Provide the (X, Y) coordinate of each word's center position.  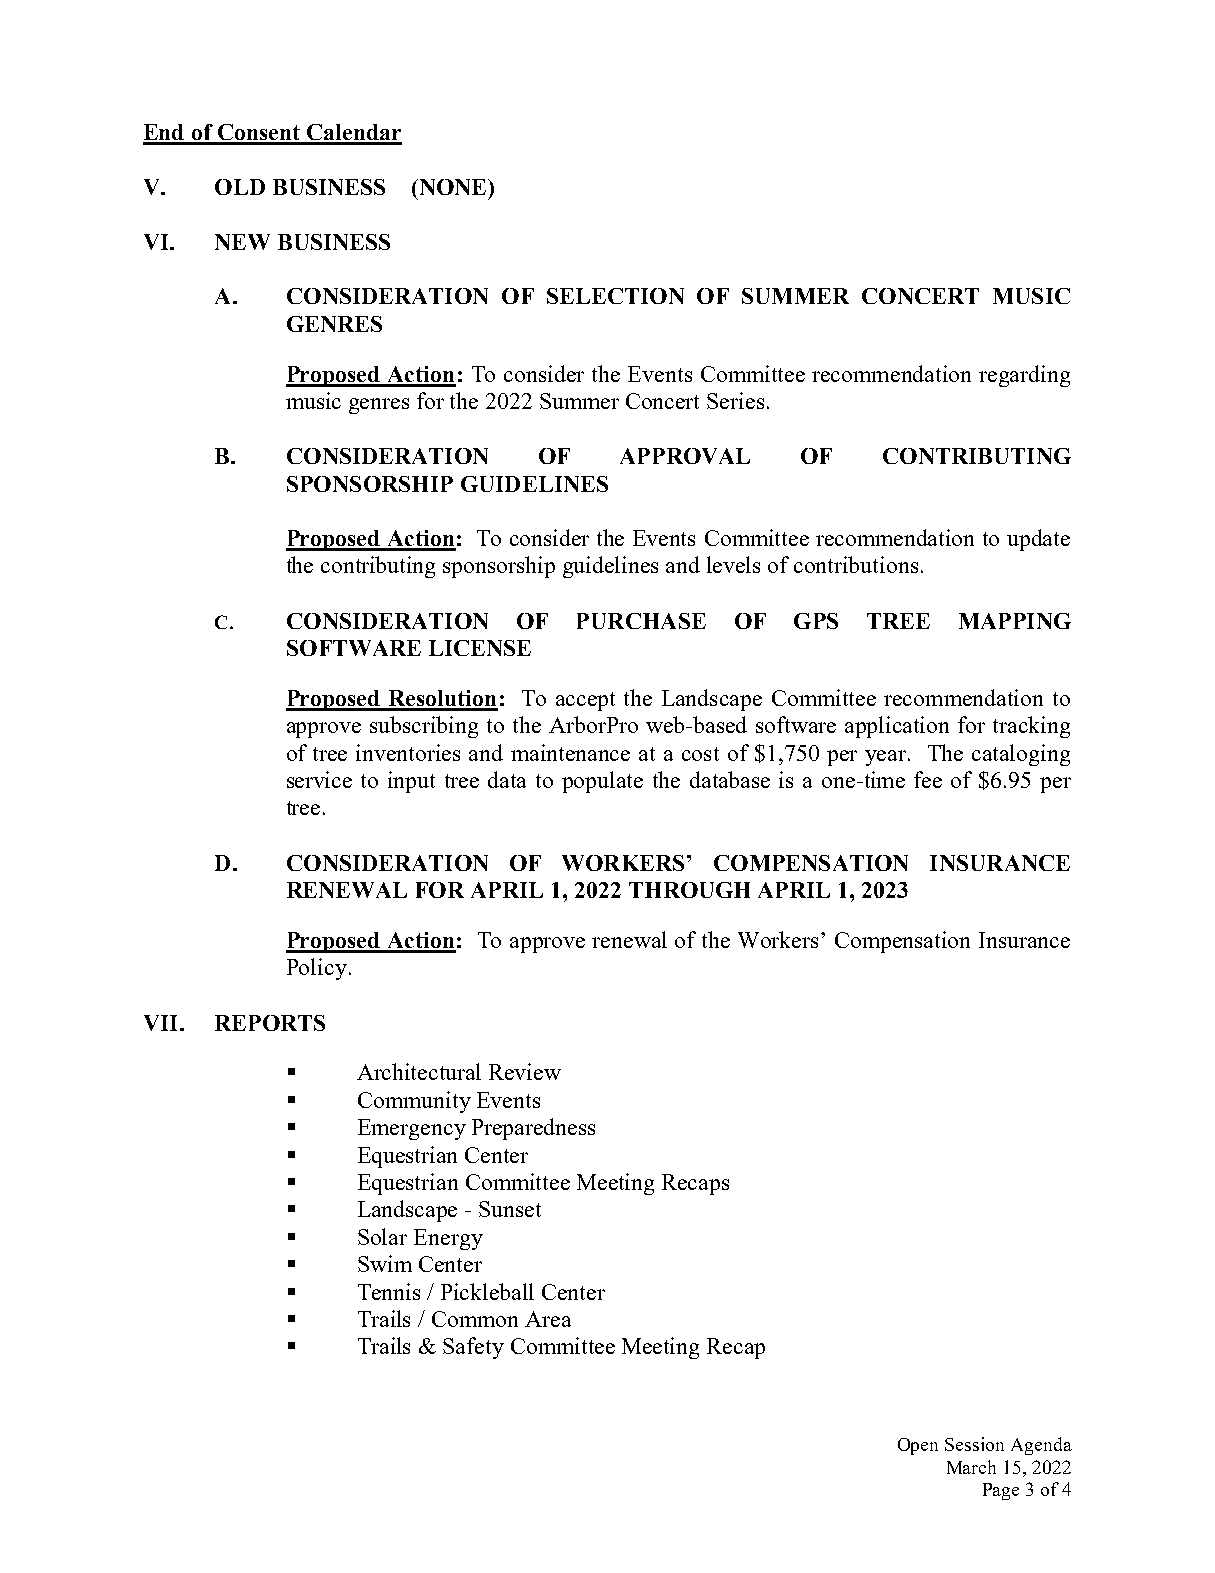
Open (918, 1446)
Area (548, 1319)
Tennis (389, 1291)
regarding (1024, 376)
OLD (240, 187)
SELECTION (615, 296)
